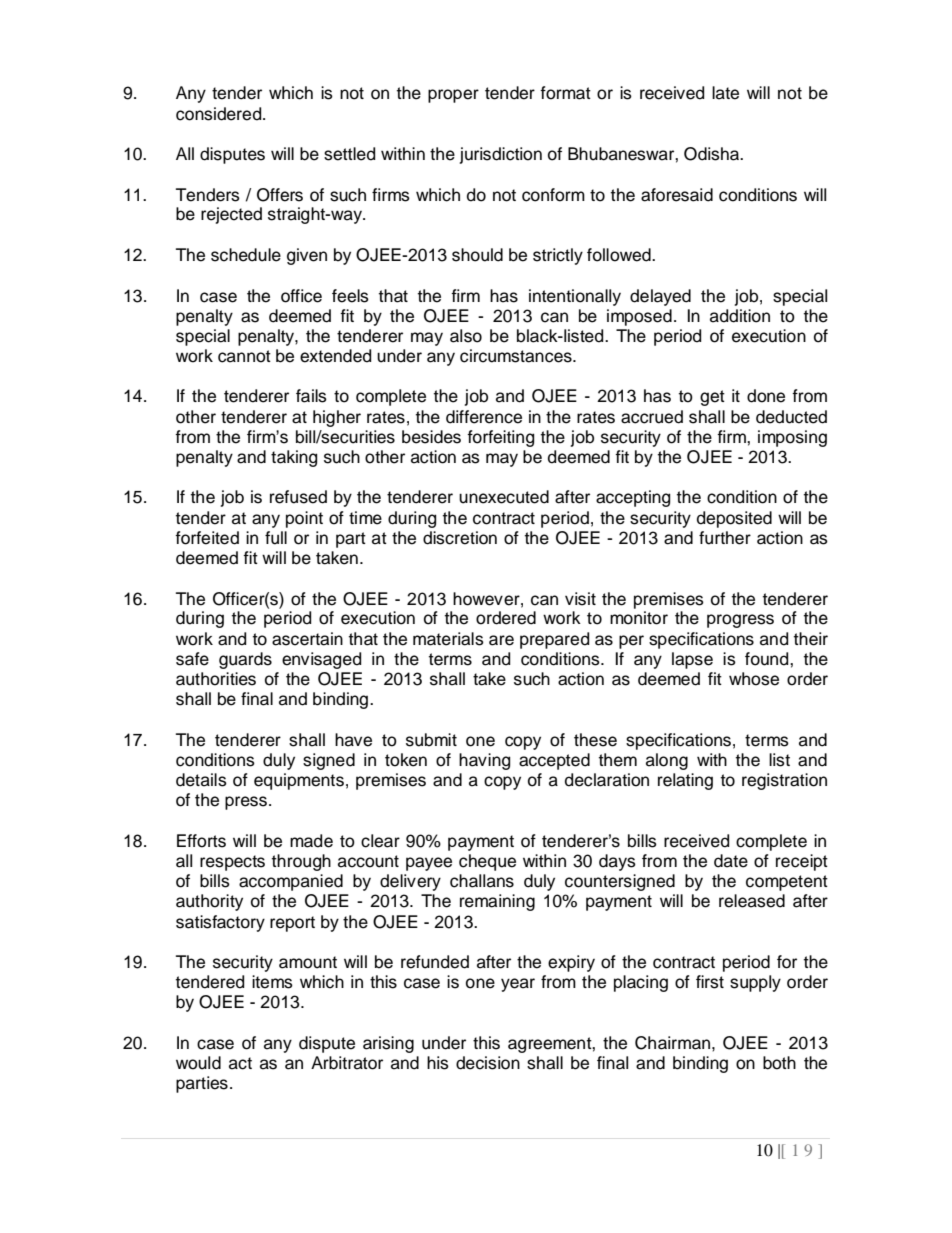 Image resolution: width=952 pixels, height=1233 pixels. I want to click on equipments, so click(299, 781).
